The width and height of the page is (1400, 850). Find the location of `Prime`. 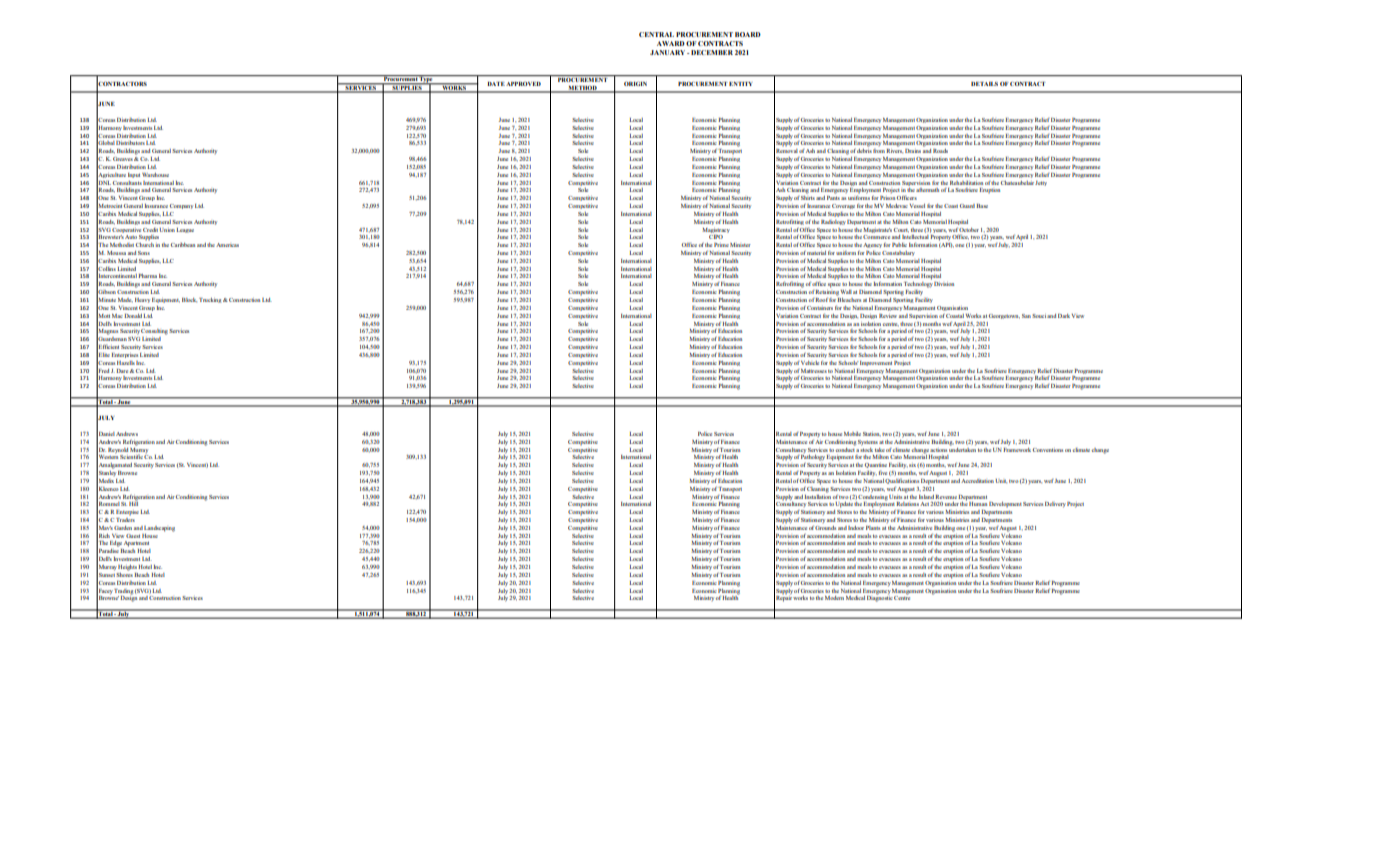

Prime is located at coordinates (721, 245).
